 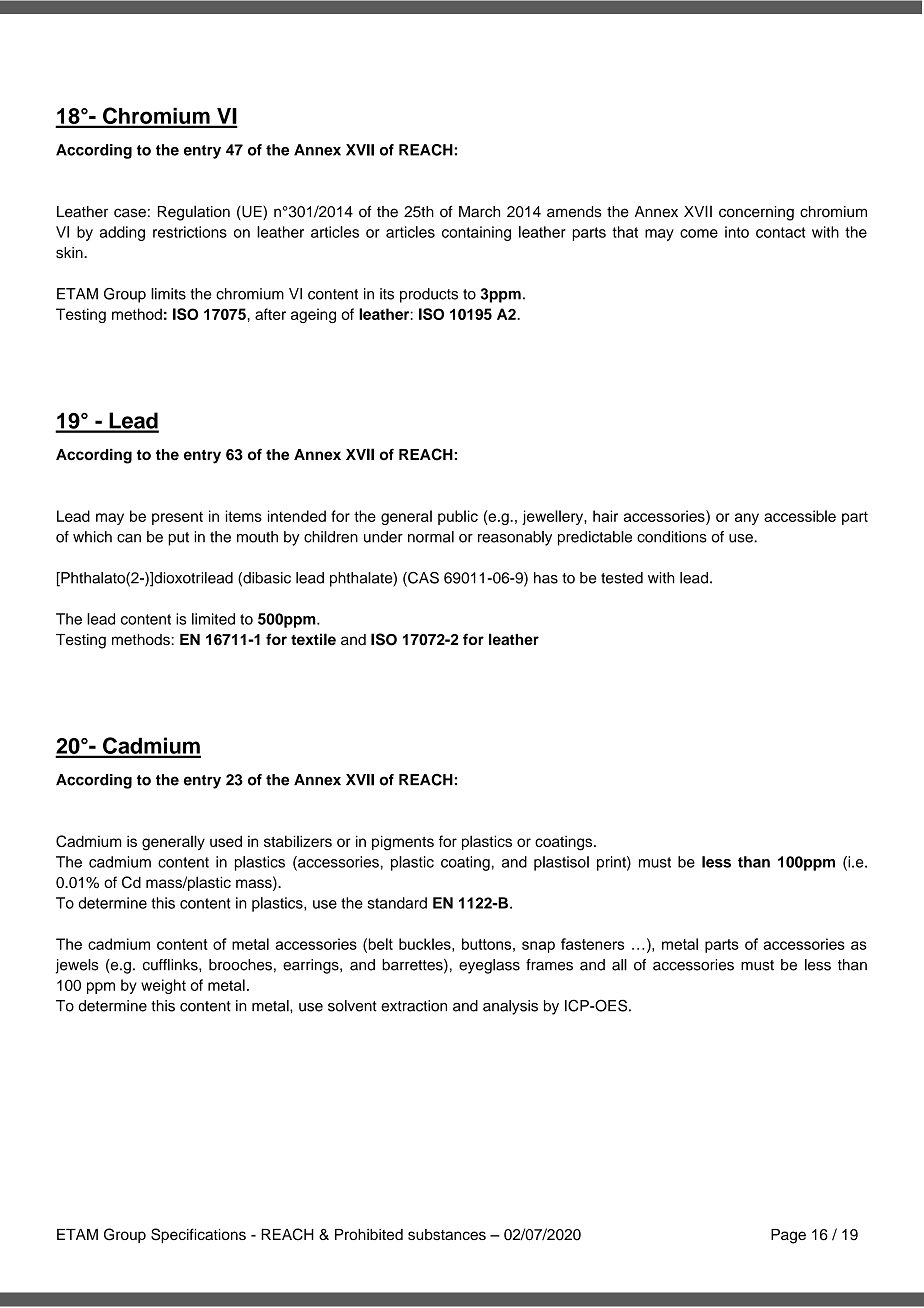 What do you see at coordinates (699, 233) in the page?
I see `come` at bounding box center [699, 233].
